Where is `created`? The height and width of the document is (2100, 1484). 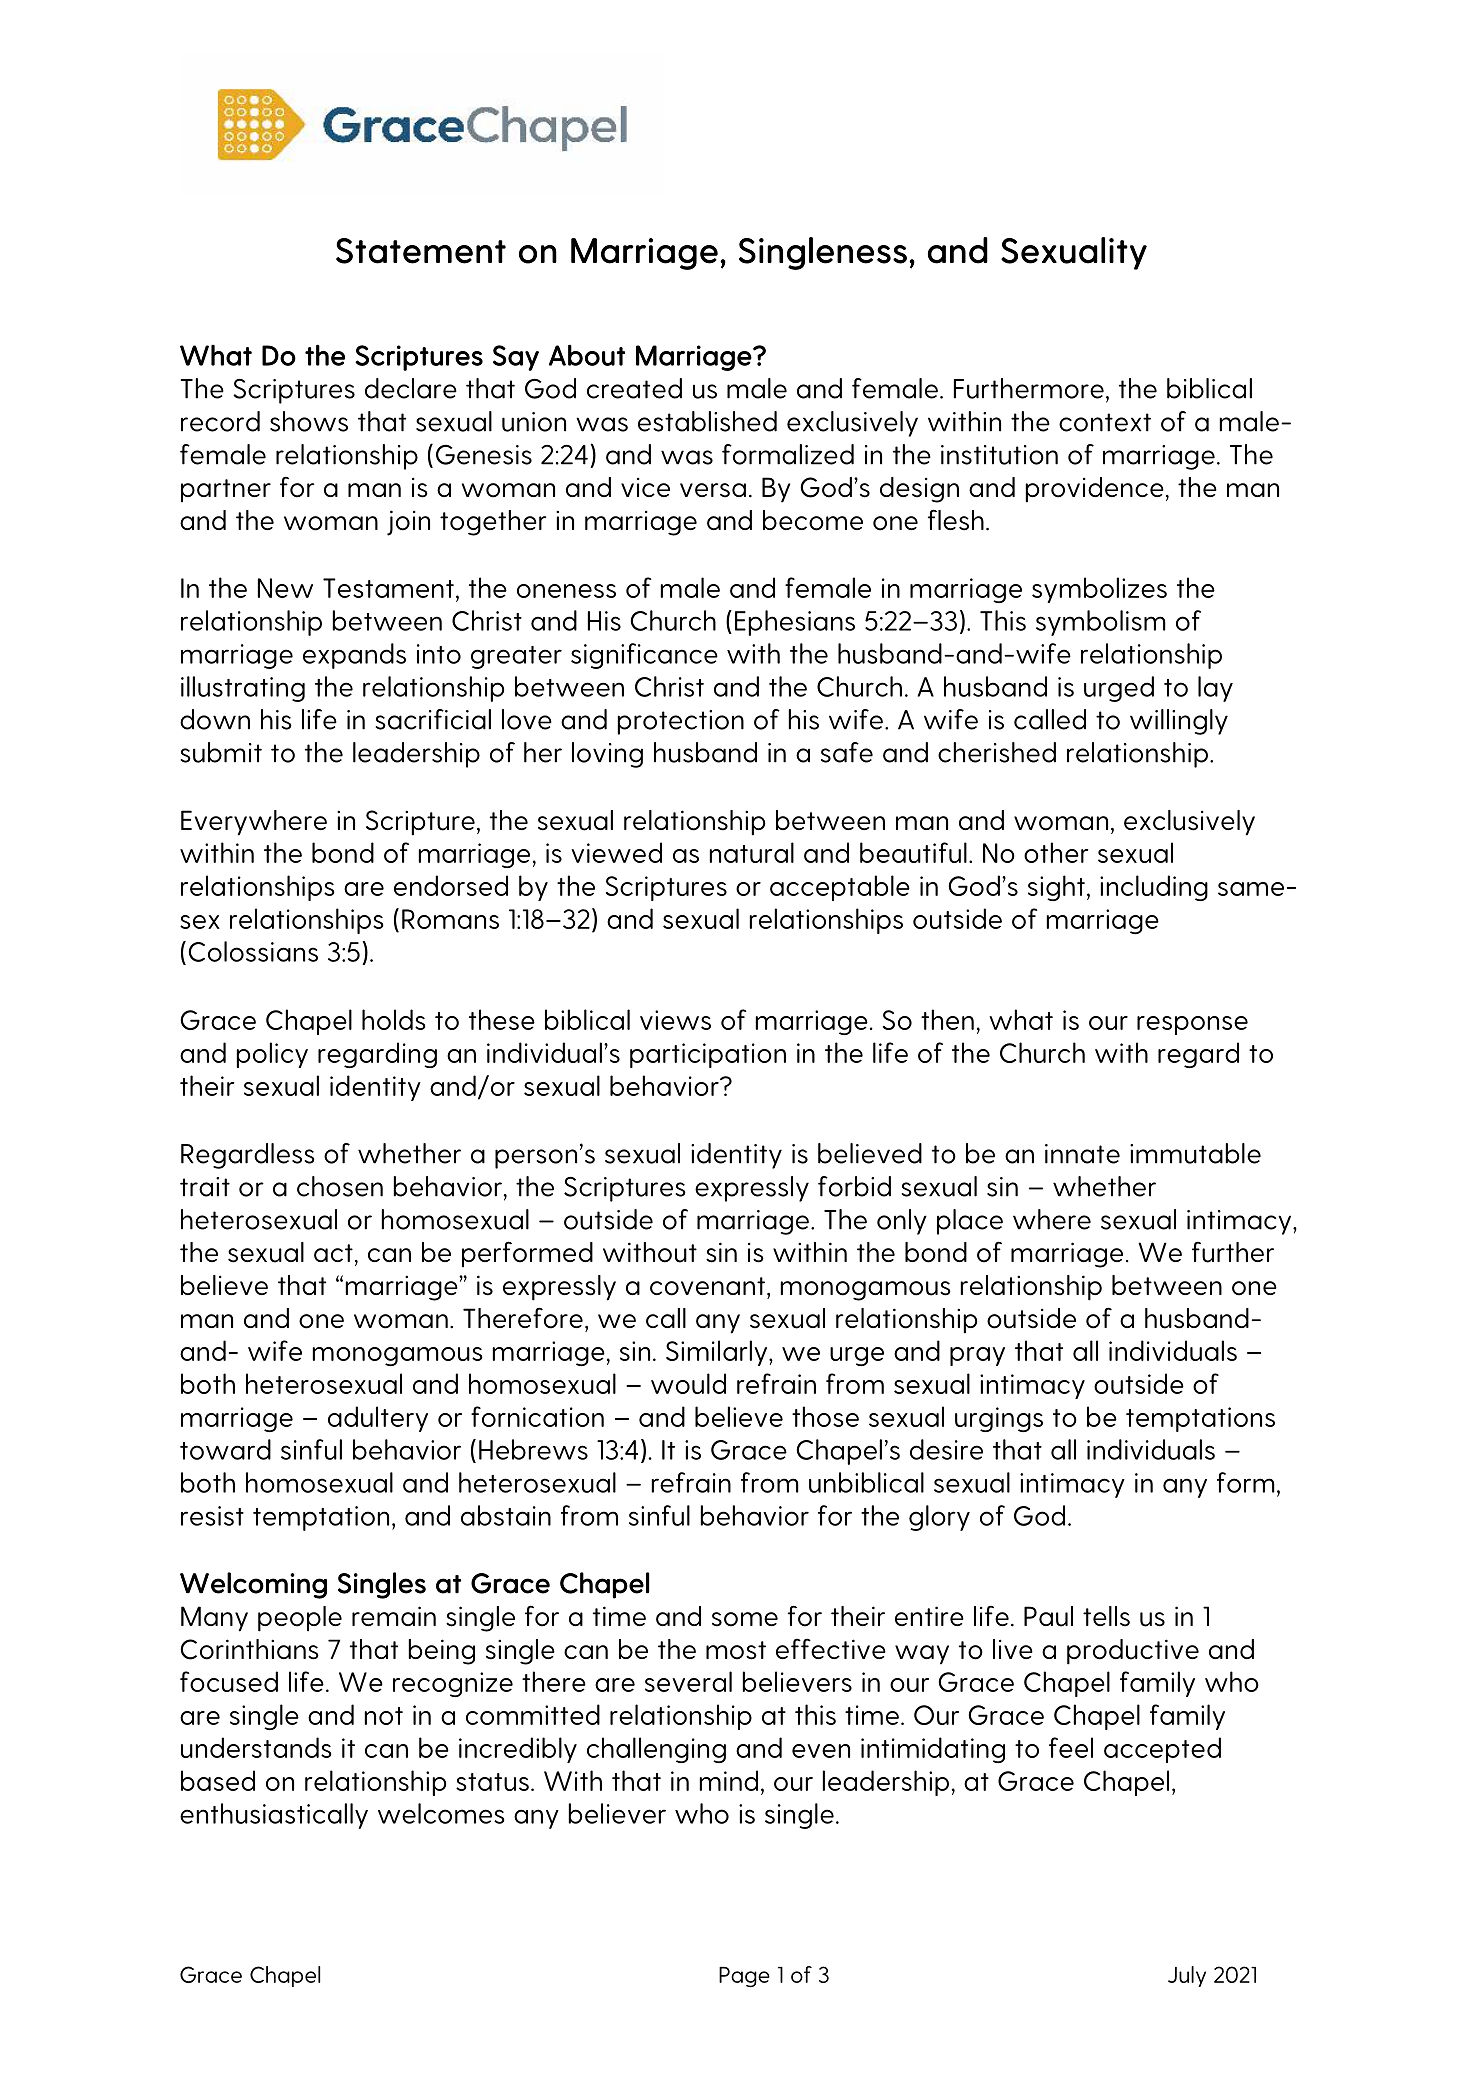
created is located at coordinates (634, 388).
